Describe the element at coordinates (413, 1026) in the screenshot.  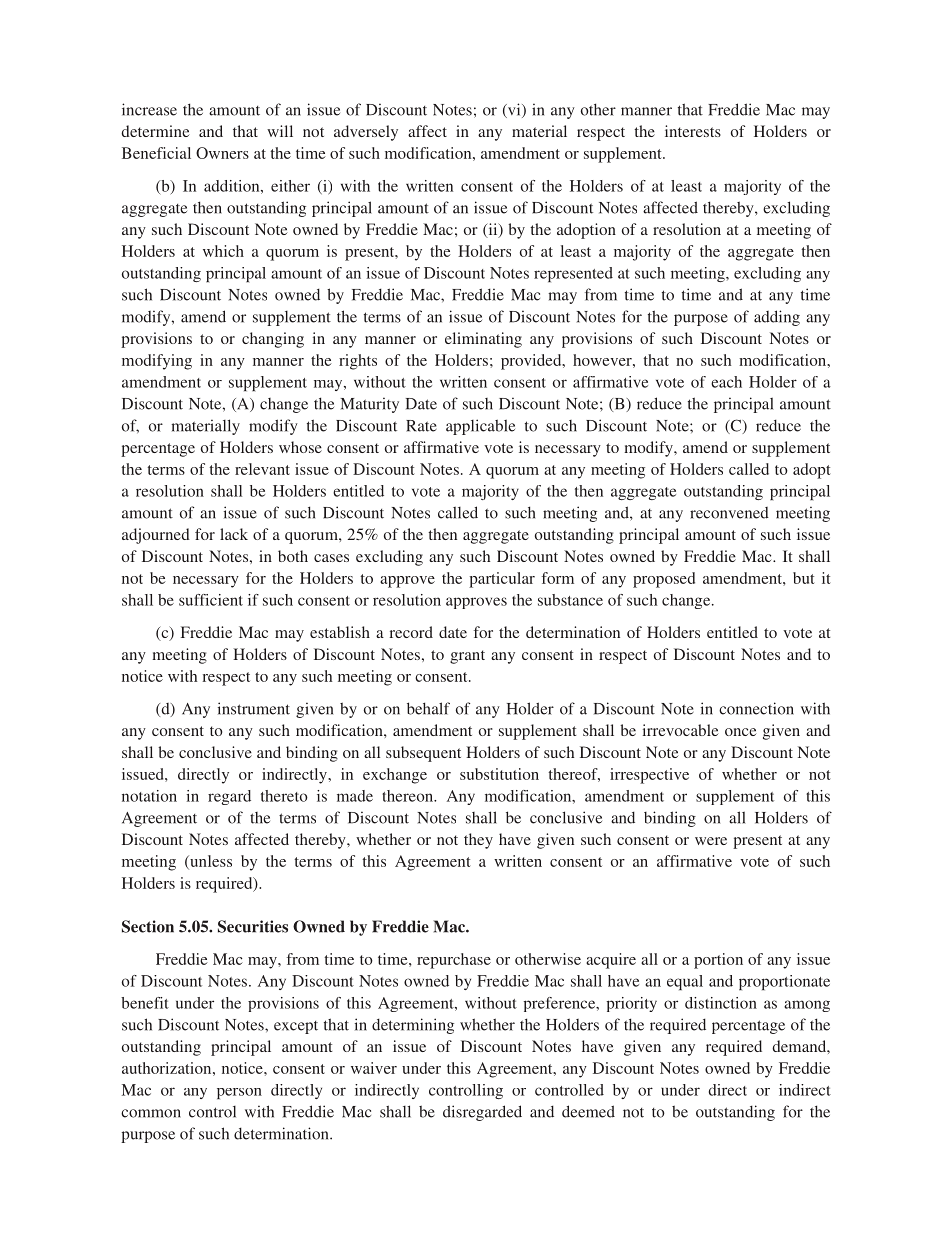
I see `determining` at that location.
